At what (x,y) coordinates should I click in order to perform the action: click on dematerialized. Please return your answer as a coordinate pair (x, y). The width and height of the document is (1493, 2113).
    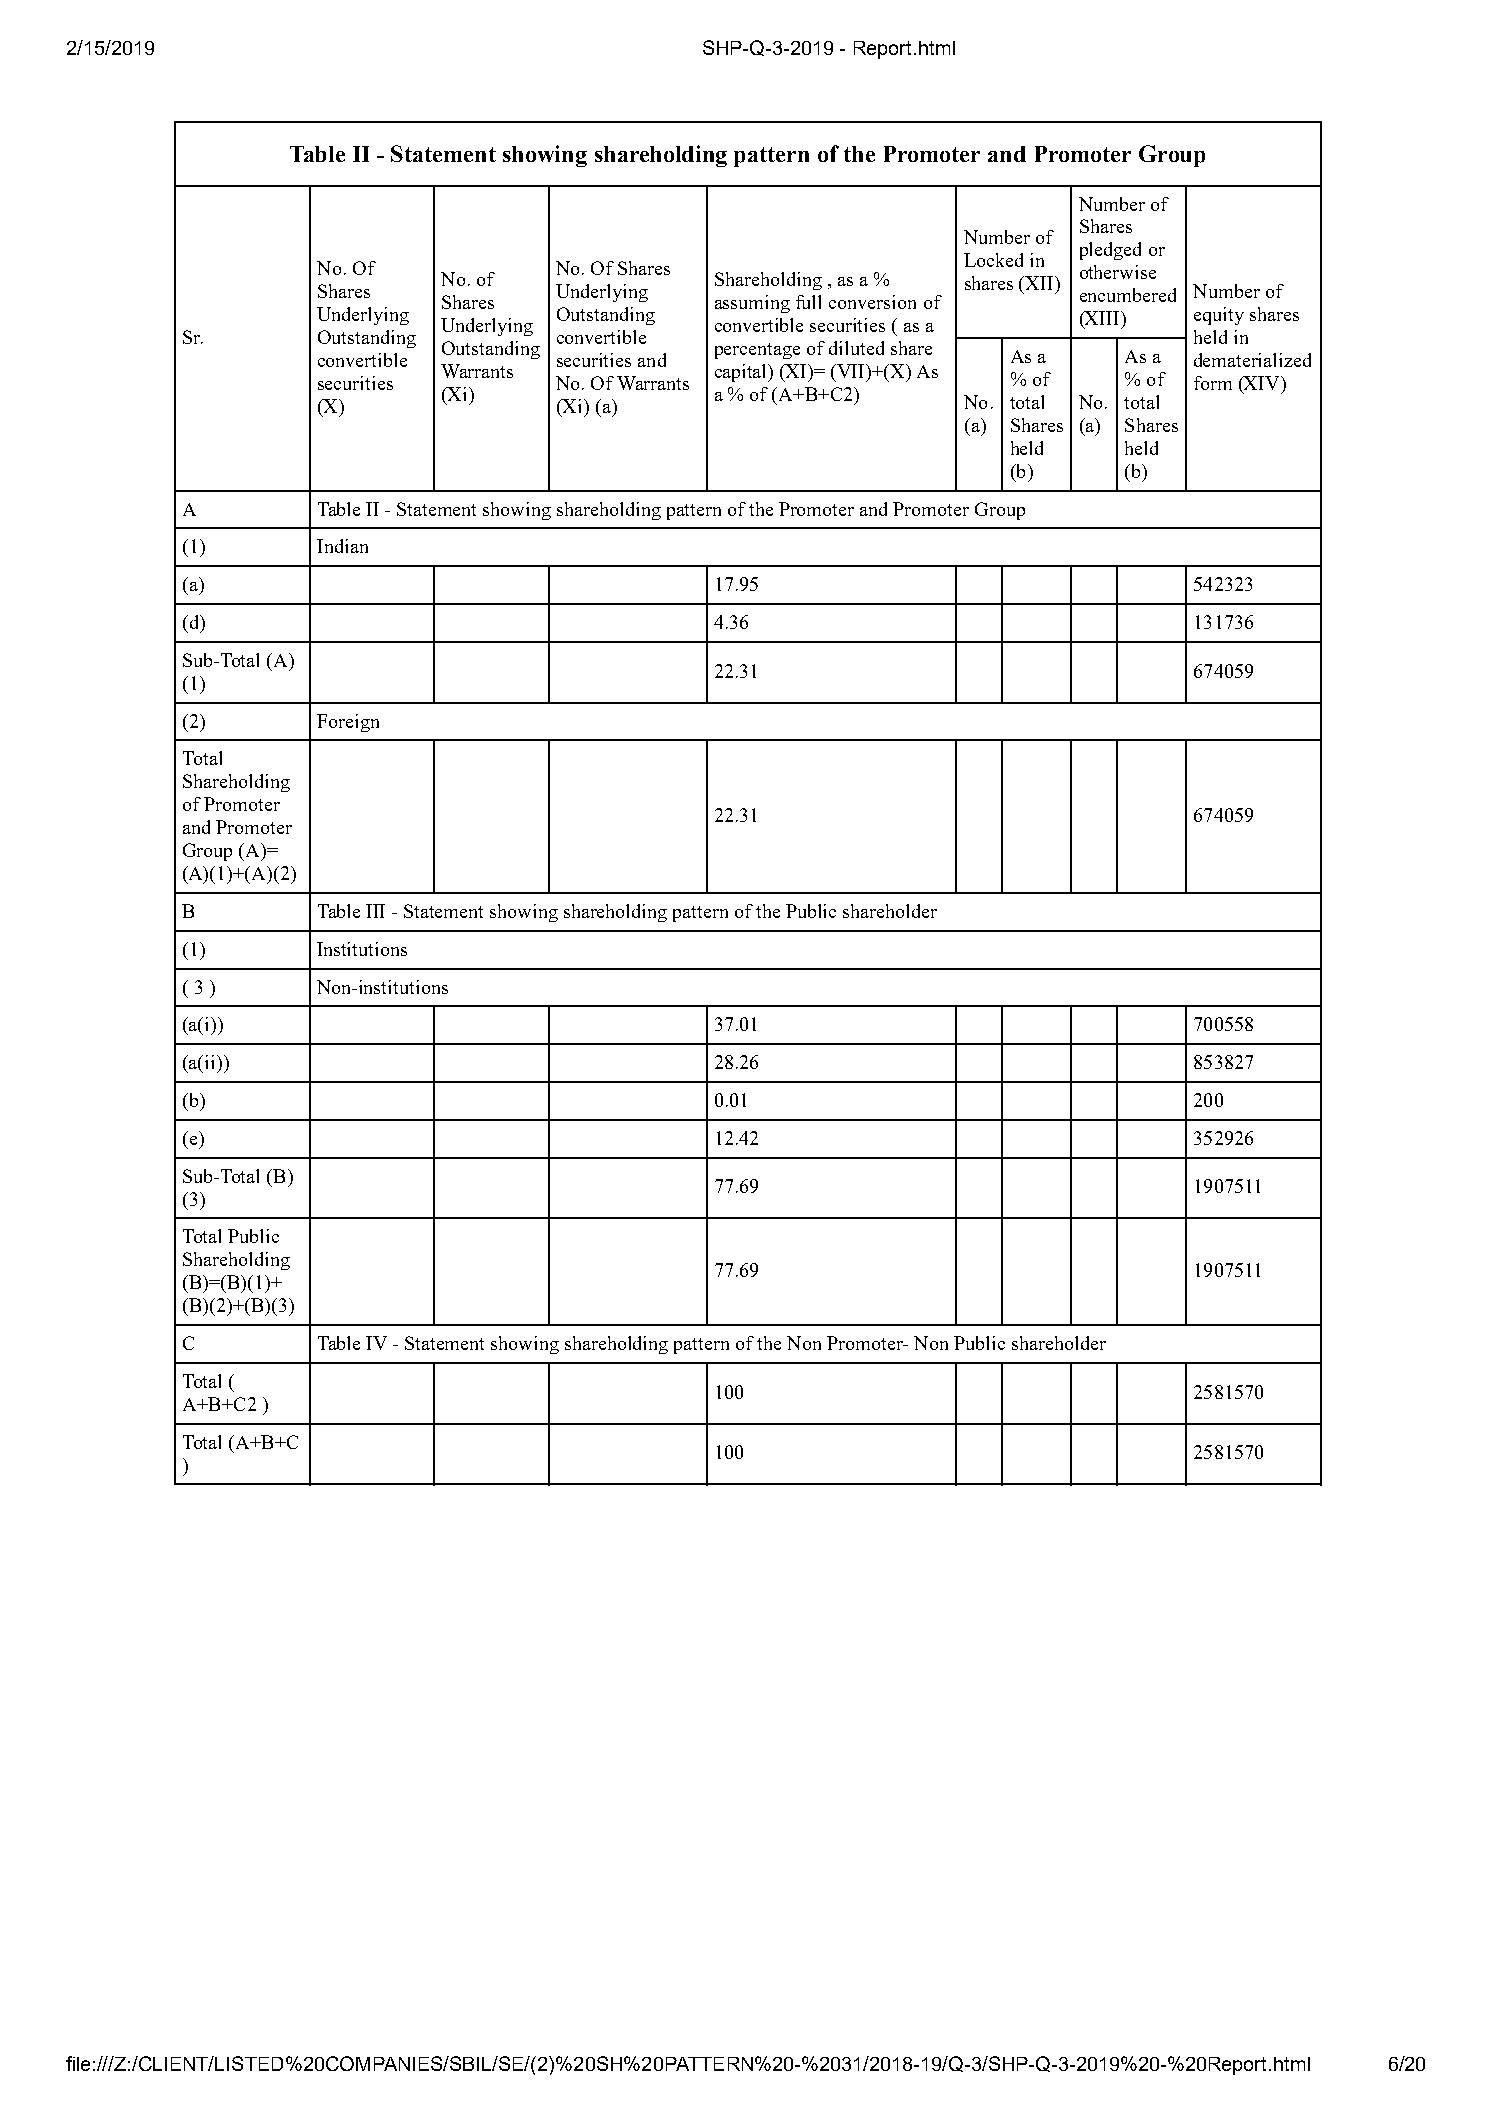
    Looking at the image, I should click on (1252, 360).
